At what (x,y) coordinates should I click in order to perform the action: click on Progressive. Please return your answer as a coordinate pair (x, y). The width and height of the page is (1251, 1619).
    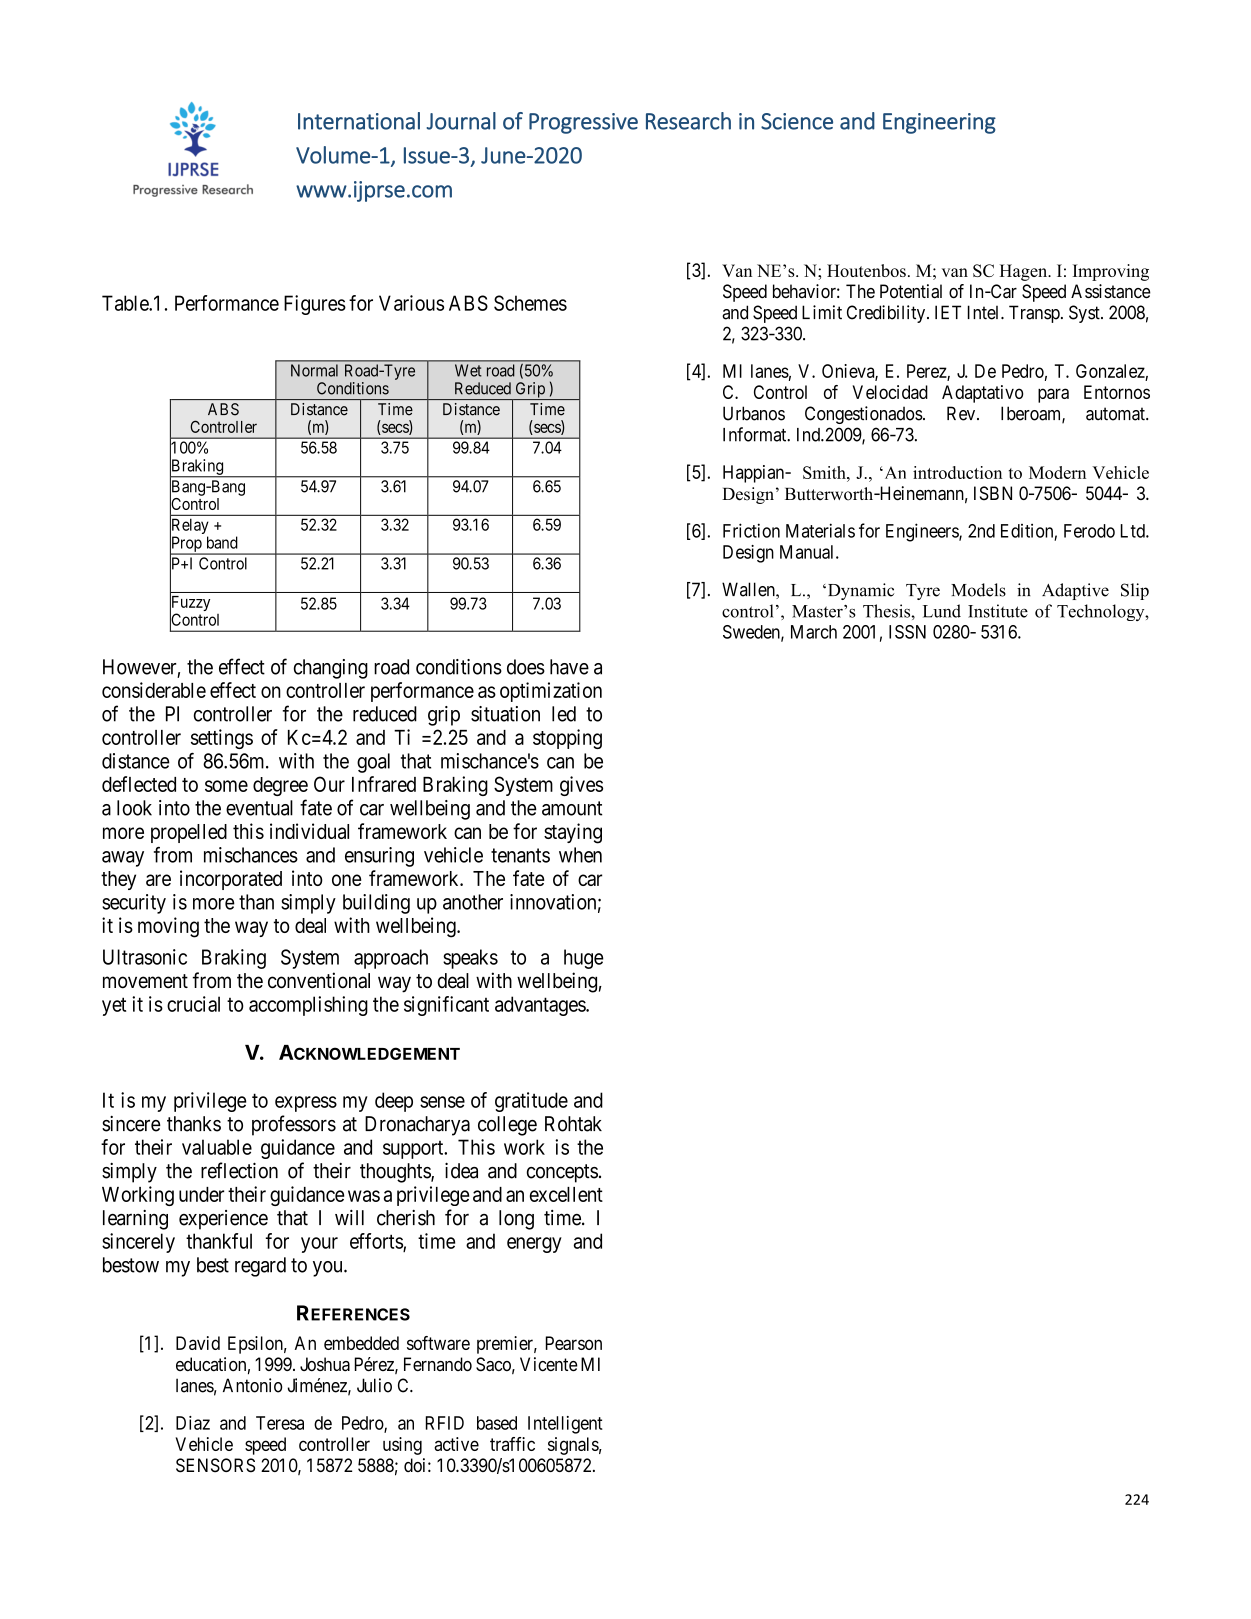
    Looking at the image, I should click on (583, 123).
